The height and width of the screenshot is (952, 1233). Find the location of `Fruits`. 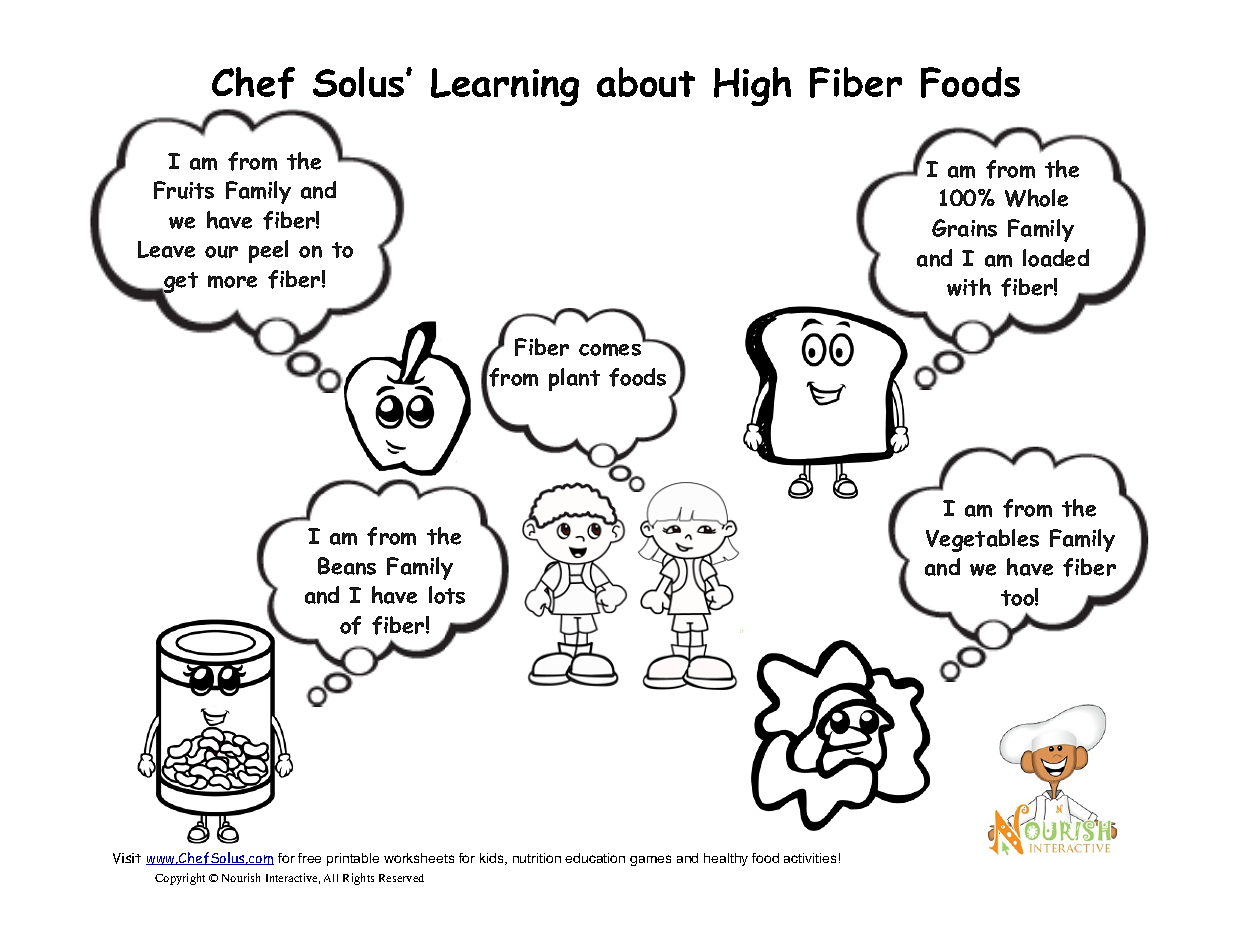

Fruits is located at coordinates (184, 190).
